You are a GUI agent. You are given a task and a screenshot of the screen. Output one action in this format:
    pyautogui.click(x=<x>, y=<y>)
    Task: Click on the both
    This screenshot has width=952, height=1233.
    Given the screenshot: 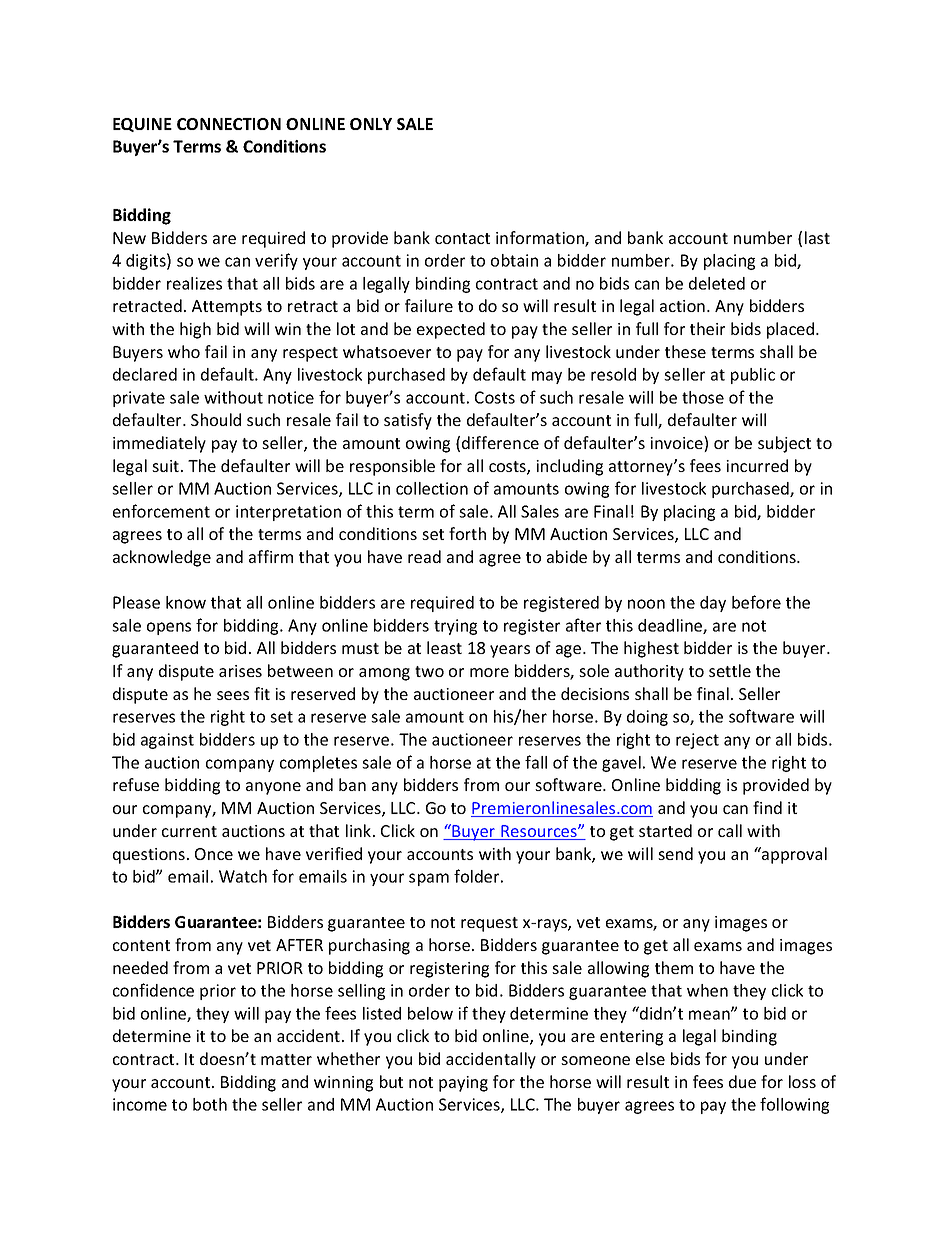 What is the action you would take?
    pyautogui.click(x=210, y=1104)
